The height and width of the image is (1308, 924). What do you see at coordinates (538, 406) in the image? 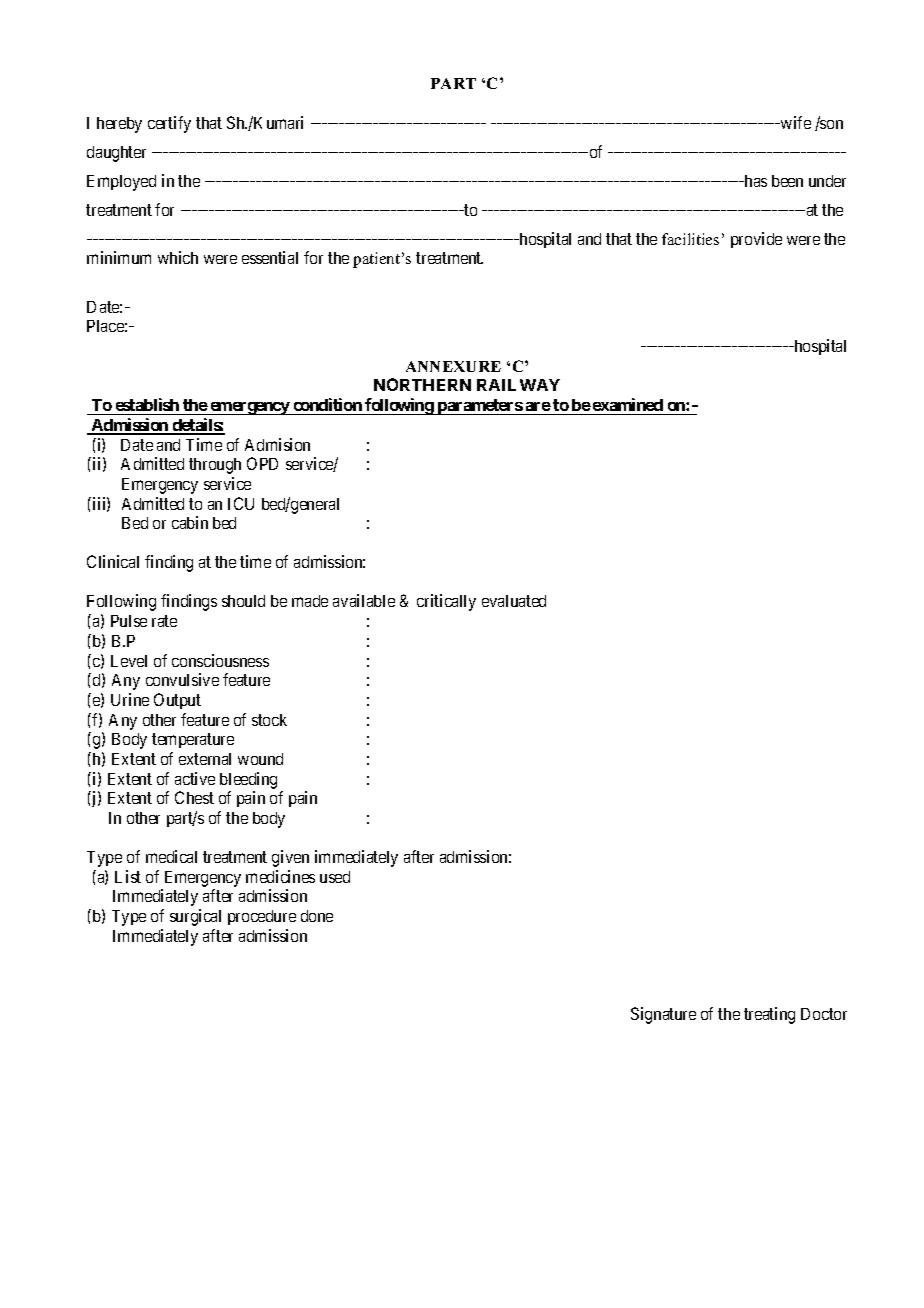
I see `are` at bounding box center [538, 406].
